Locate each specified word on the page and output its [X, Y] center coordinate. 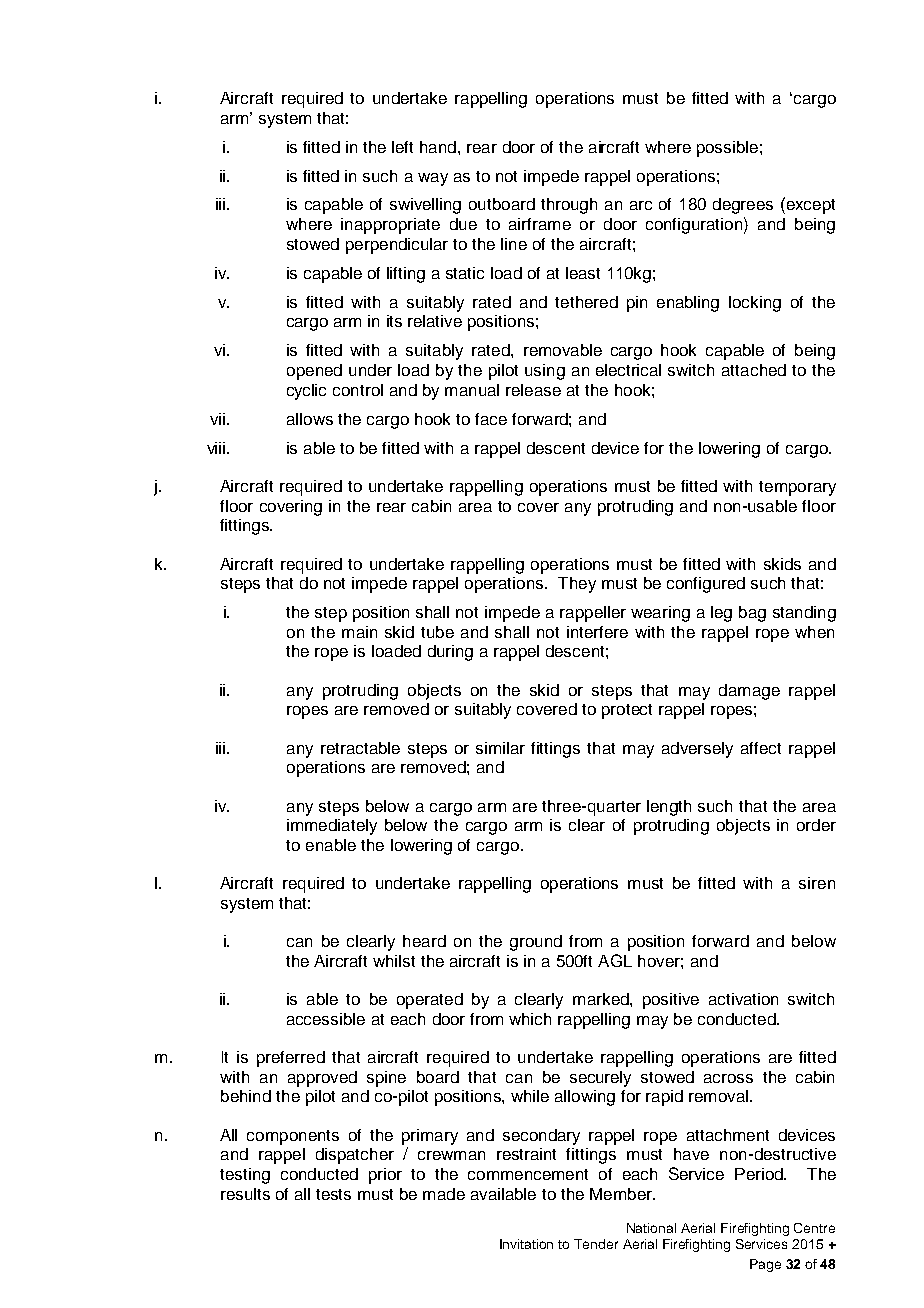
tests [333, 1194]
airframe [540, 224]
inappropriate [390, 226]
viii [217, 448]
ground [536, 943]
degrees [743, 206]
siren [817, 883]
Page [765, 1265]
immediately [332, 827]
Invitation [526, 1244]
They [577, 585]
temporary [797, 488]
